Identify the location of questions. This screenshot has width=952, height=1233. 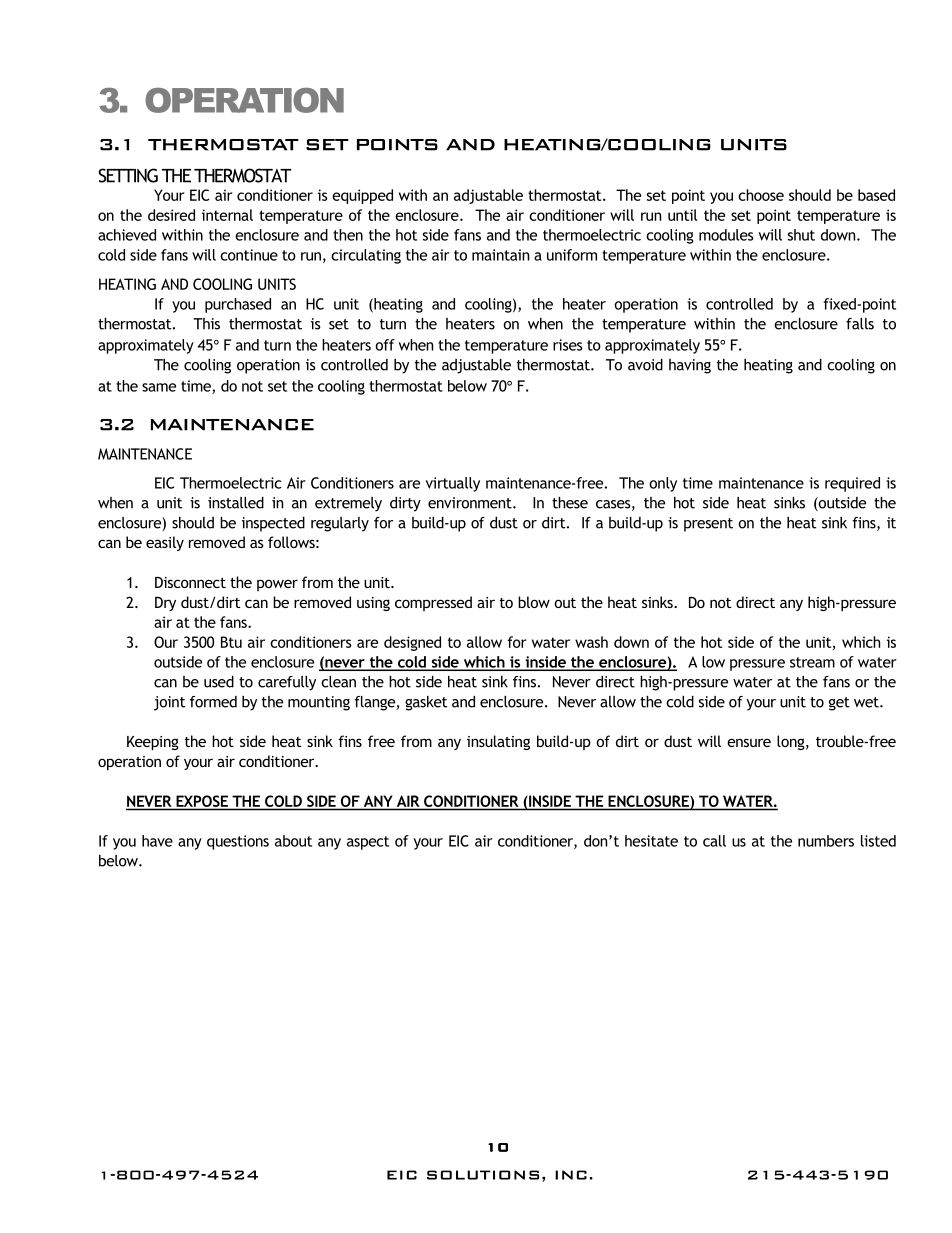
(238, 842).
